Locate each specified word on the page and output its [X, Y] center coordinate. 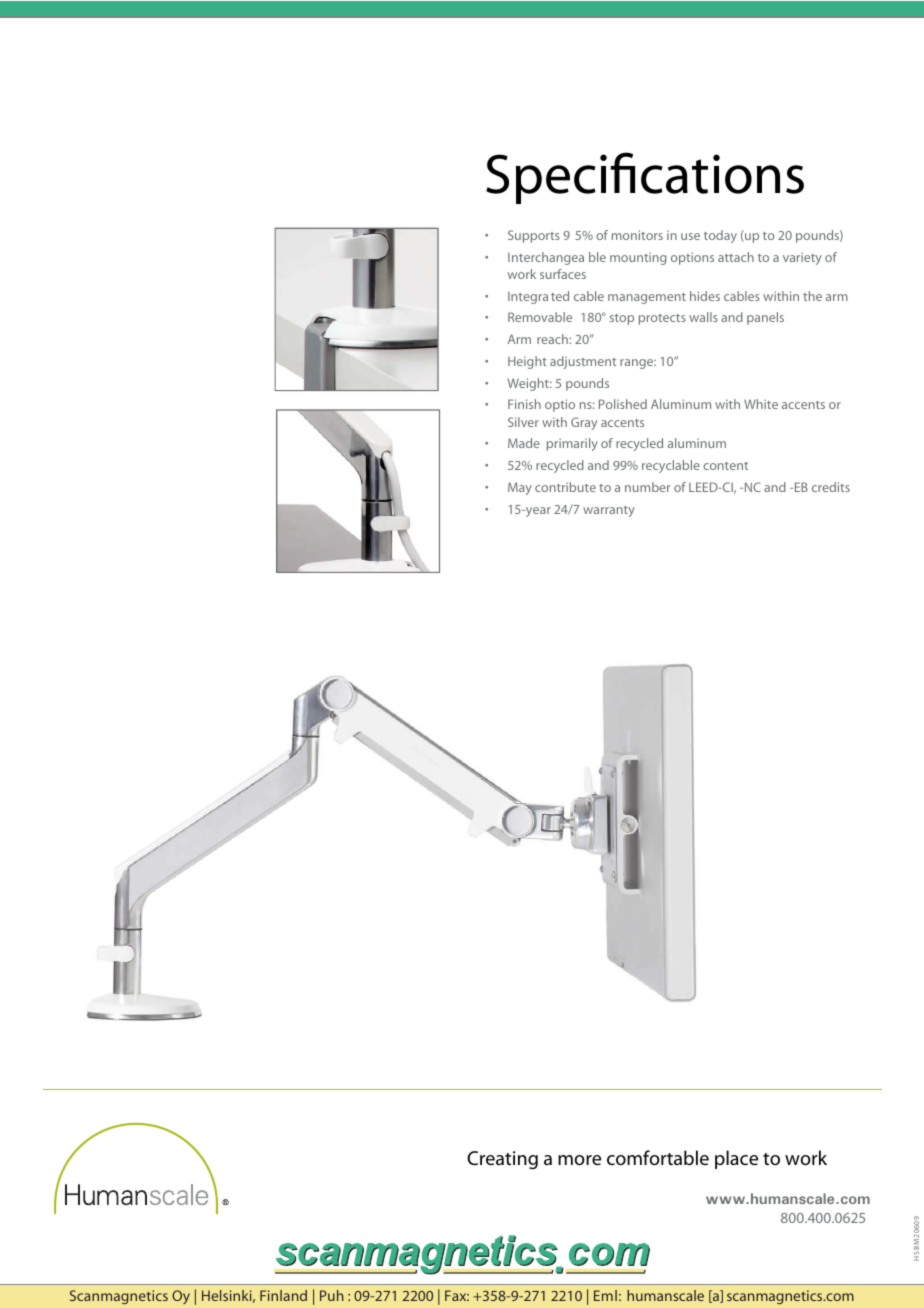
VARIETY [802, 258]
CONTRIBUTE [565, 487]
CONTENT [725, 466]
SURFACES [563, 274]
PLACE [736, 1159]
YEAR [537, 512]
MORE [579, 1160]
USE [690, 236]
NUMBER [647, 487]
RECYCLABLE [671, 466]
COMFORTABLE [658, 1158]
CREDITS [831, 487]
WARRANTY [609, 511]
